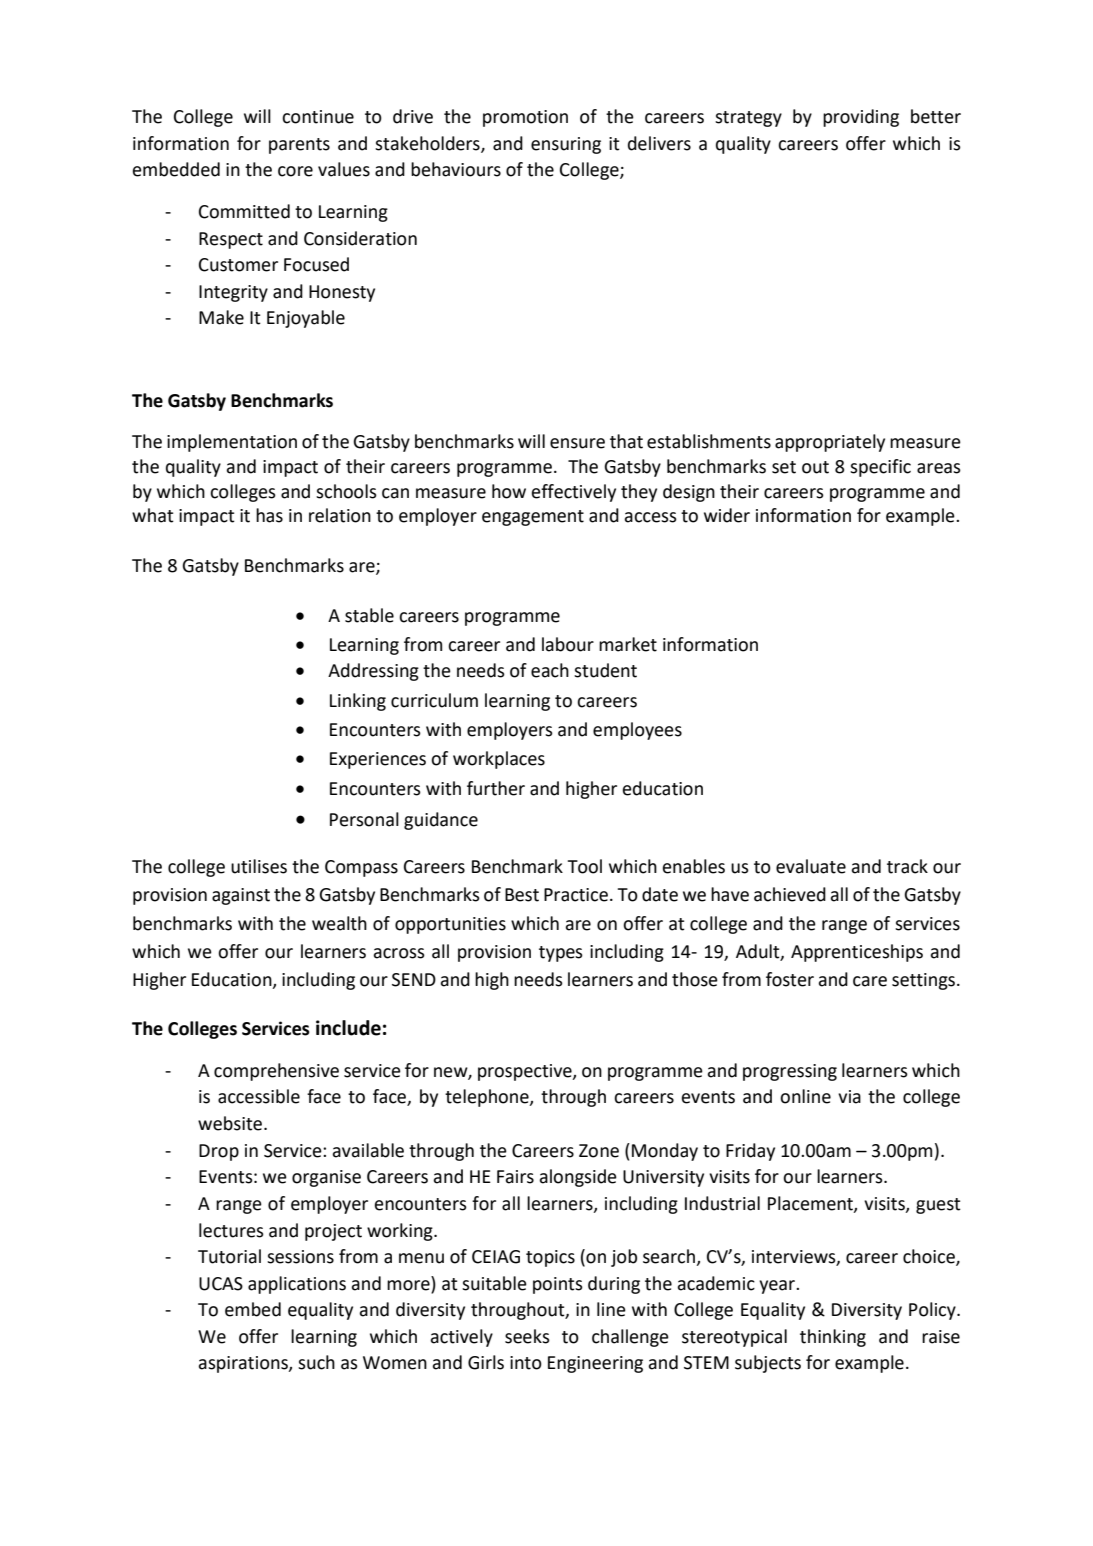 The image size is (1093, 1546). I want to click on providing, so click(861, 118).
